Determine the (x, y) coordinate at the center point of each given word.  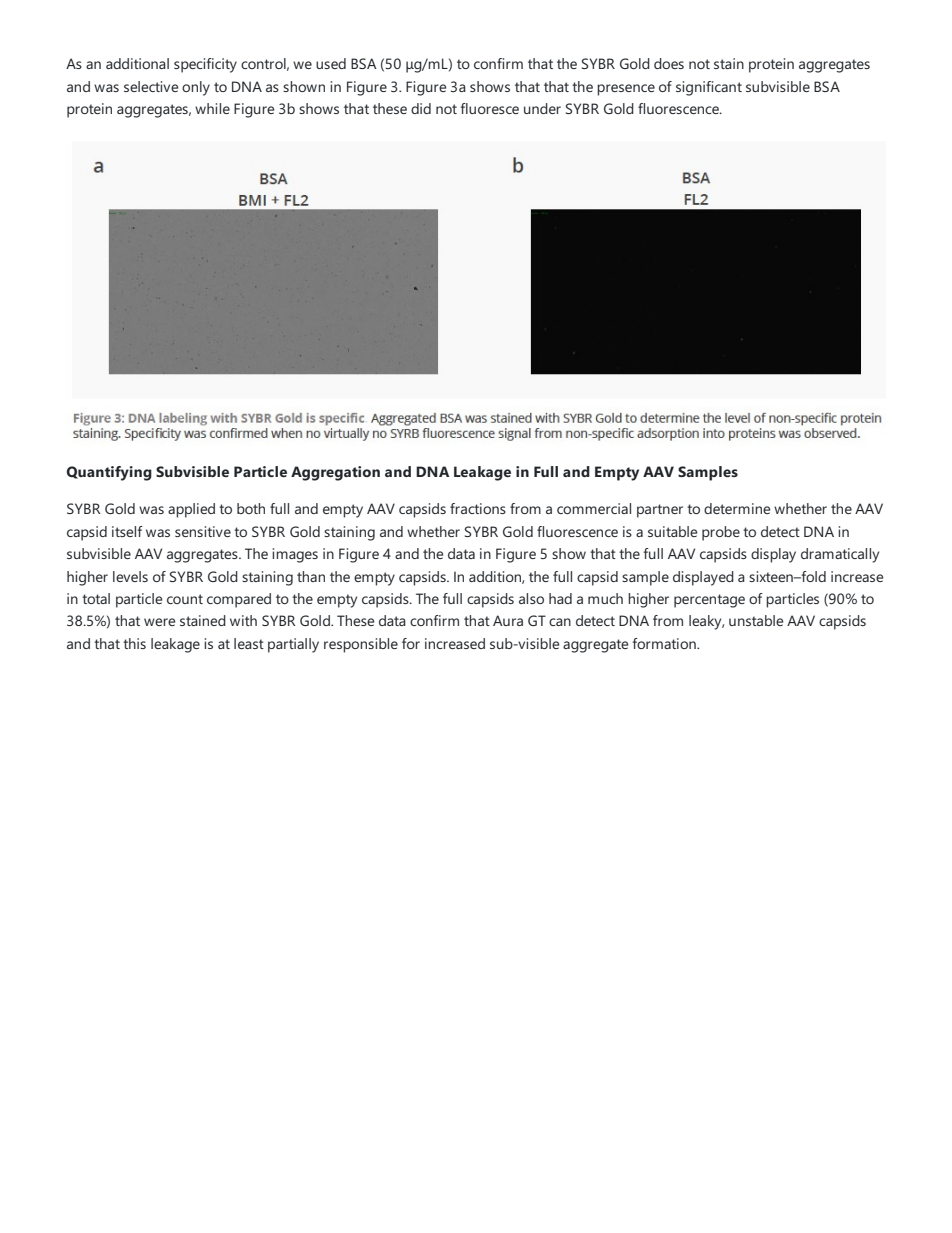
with (243, 620)
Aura (508, 620)
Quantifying (109, 473)
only (196, 88)
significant (709, 88)
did (421, 108)
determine (737, 508)
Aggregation (335, 473)
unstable (756, 620)
